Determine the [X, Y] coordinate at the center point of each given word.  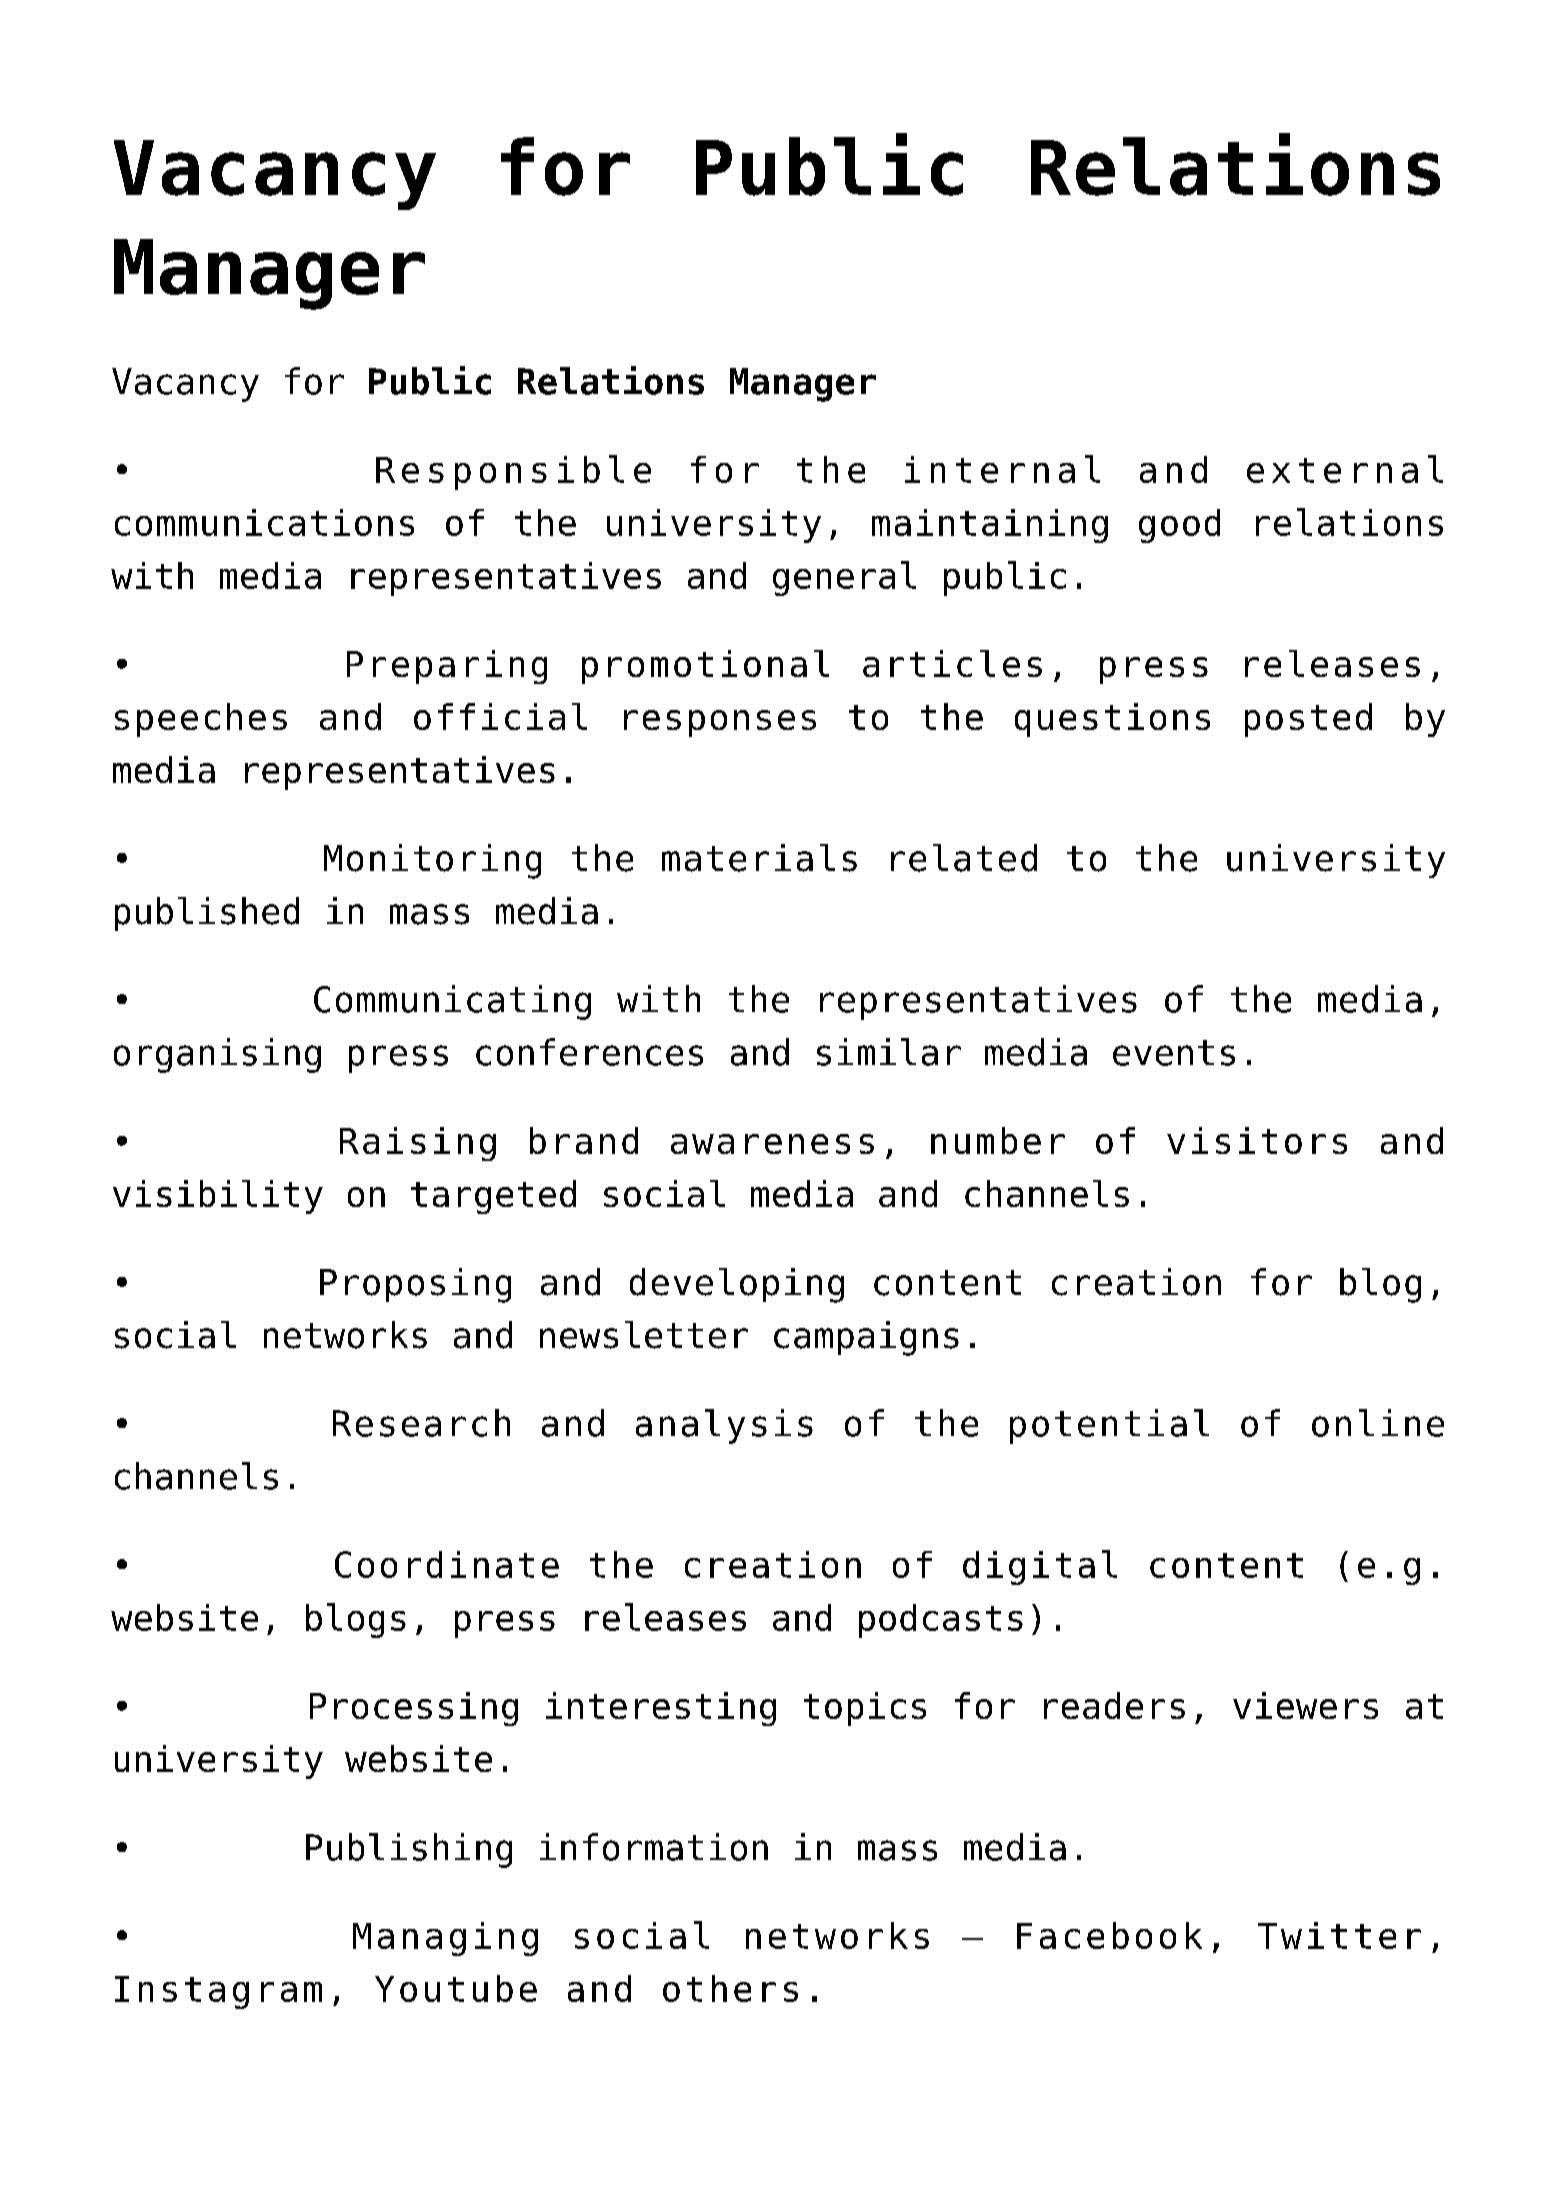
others [730, 1988]
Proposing [415, 1285]
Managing [445, 1939]
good [1179, 526]
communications [264, 522]
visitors [1257, 1140]
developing [737, 1285]
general [844, 578]
